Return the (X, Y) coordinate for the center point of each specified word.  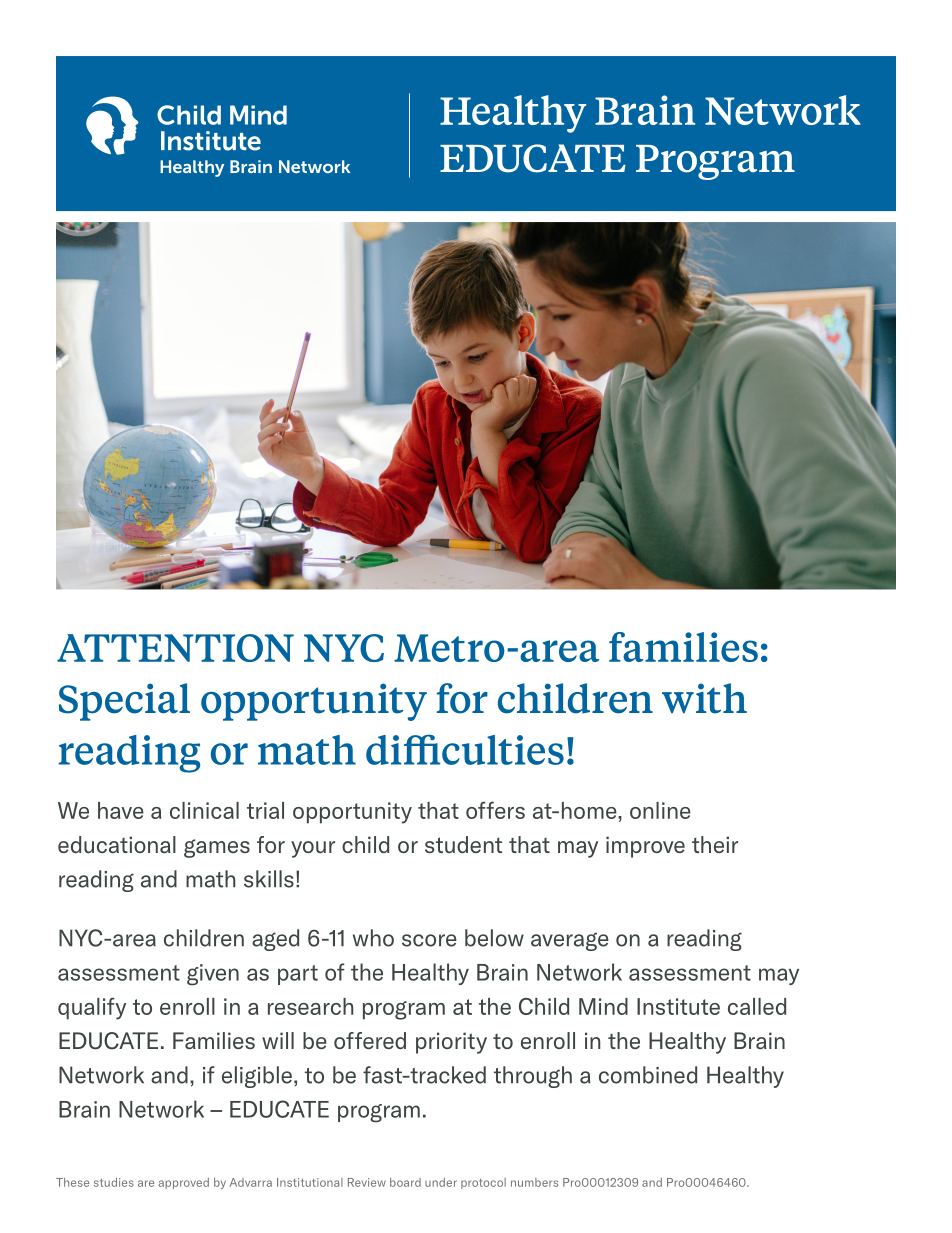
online (660, 810)
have (121, 810)
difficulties (465, 749)
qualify (92, 1008)
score (429, 940)
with (704, 698)
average (570, 941)
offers (495, 810)
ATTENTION (175, 648)
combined (648, 1075)
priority (451, 1043)
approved (184, 1183)
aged (275, 940)
